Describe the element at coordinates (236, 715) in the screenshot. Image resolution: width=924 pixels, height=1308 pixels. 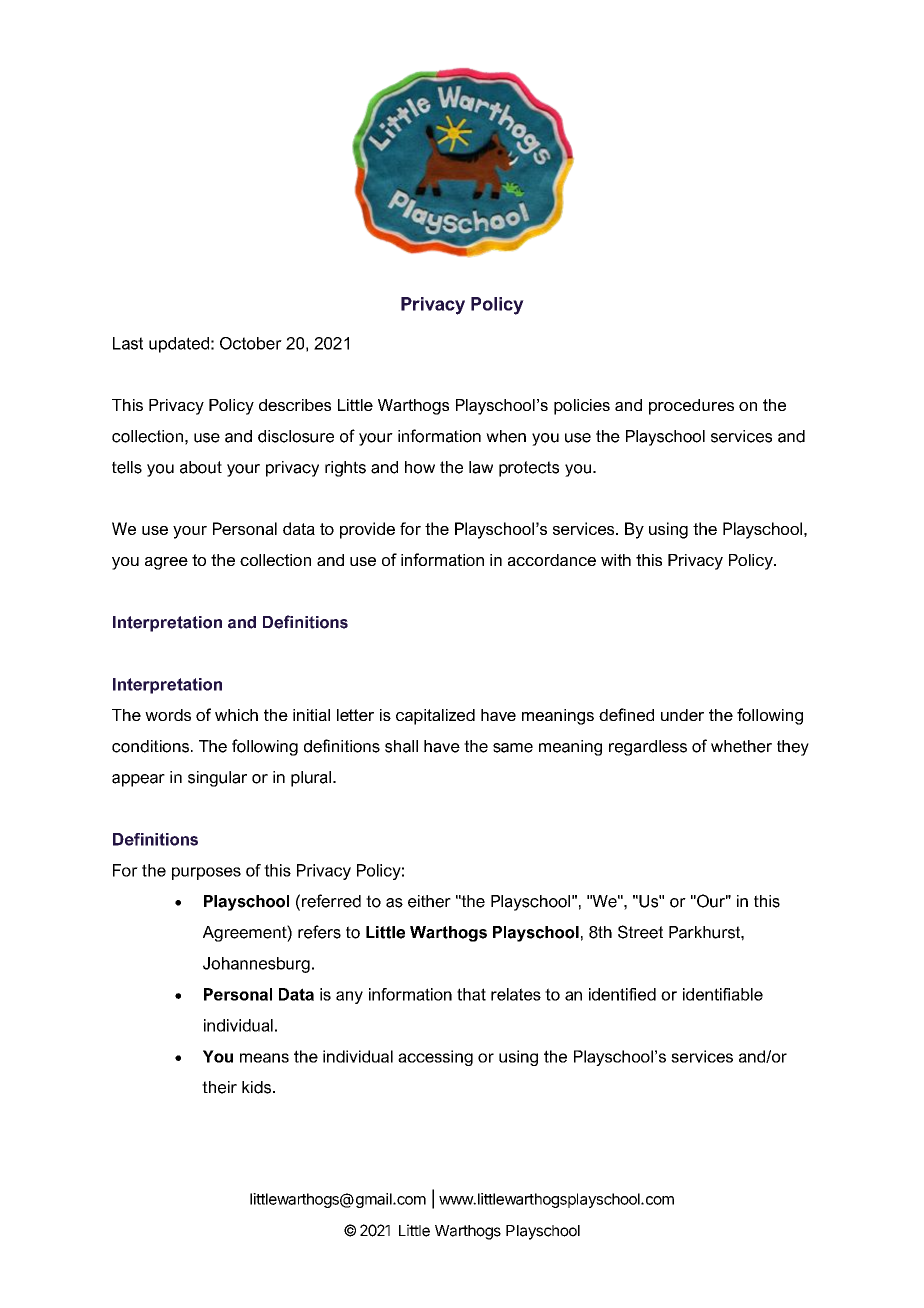
I see `which` at that location.
